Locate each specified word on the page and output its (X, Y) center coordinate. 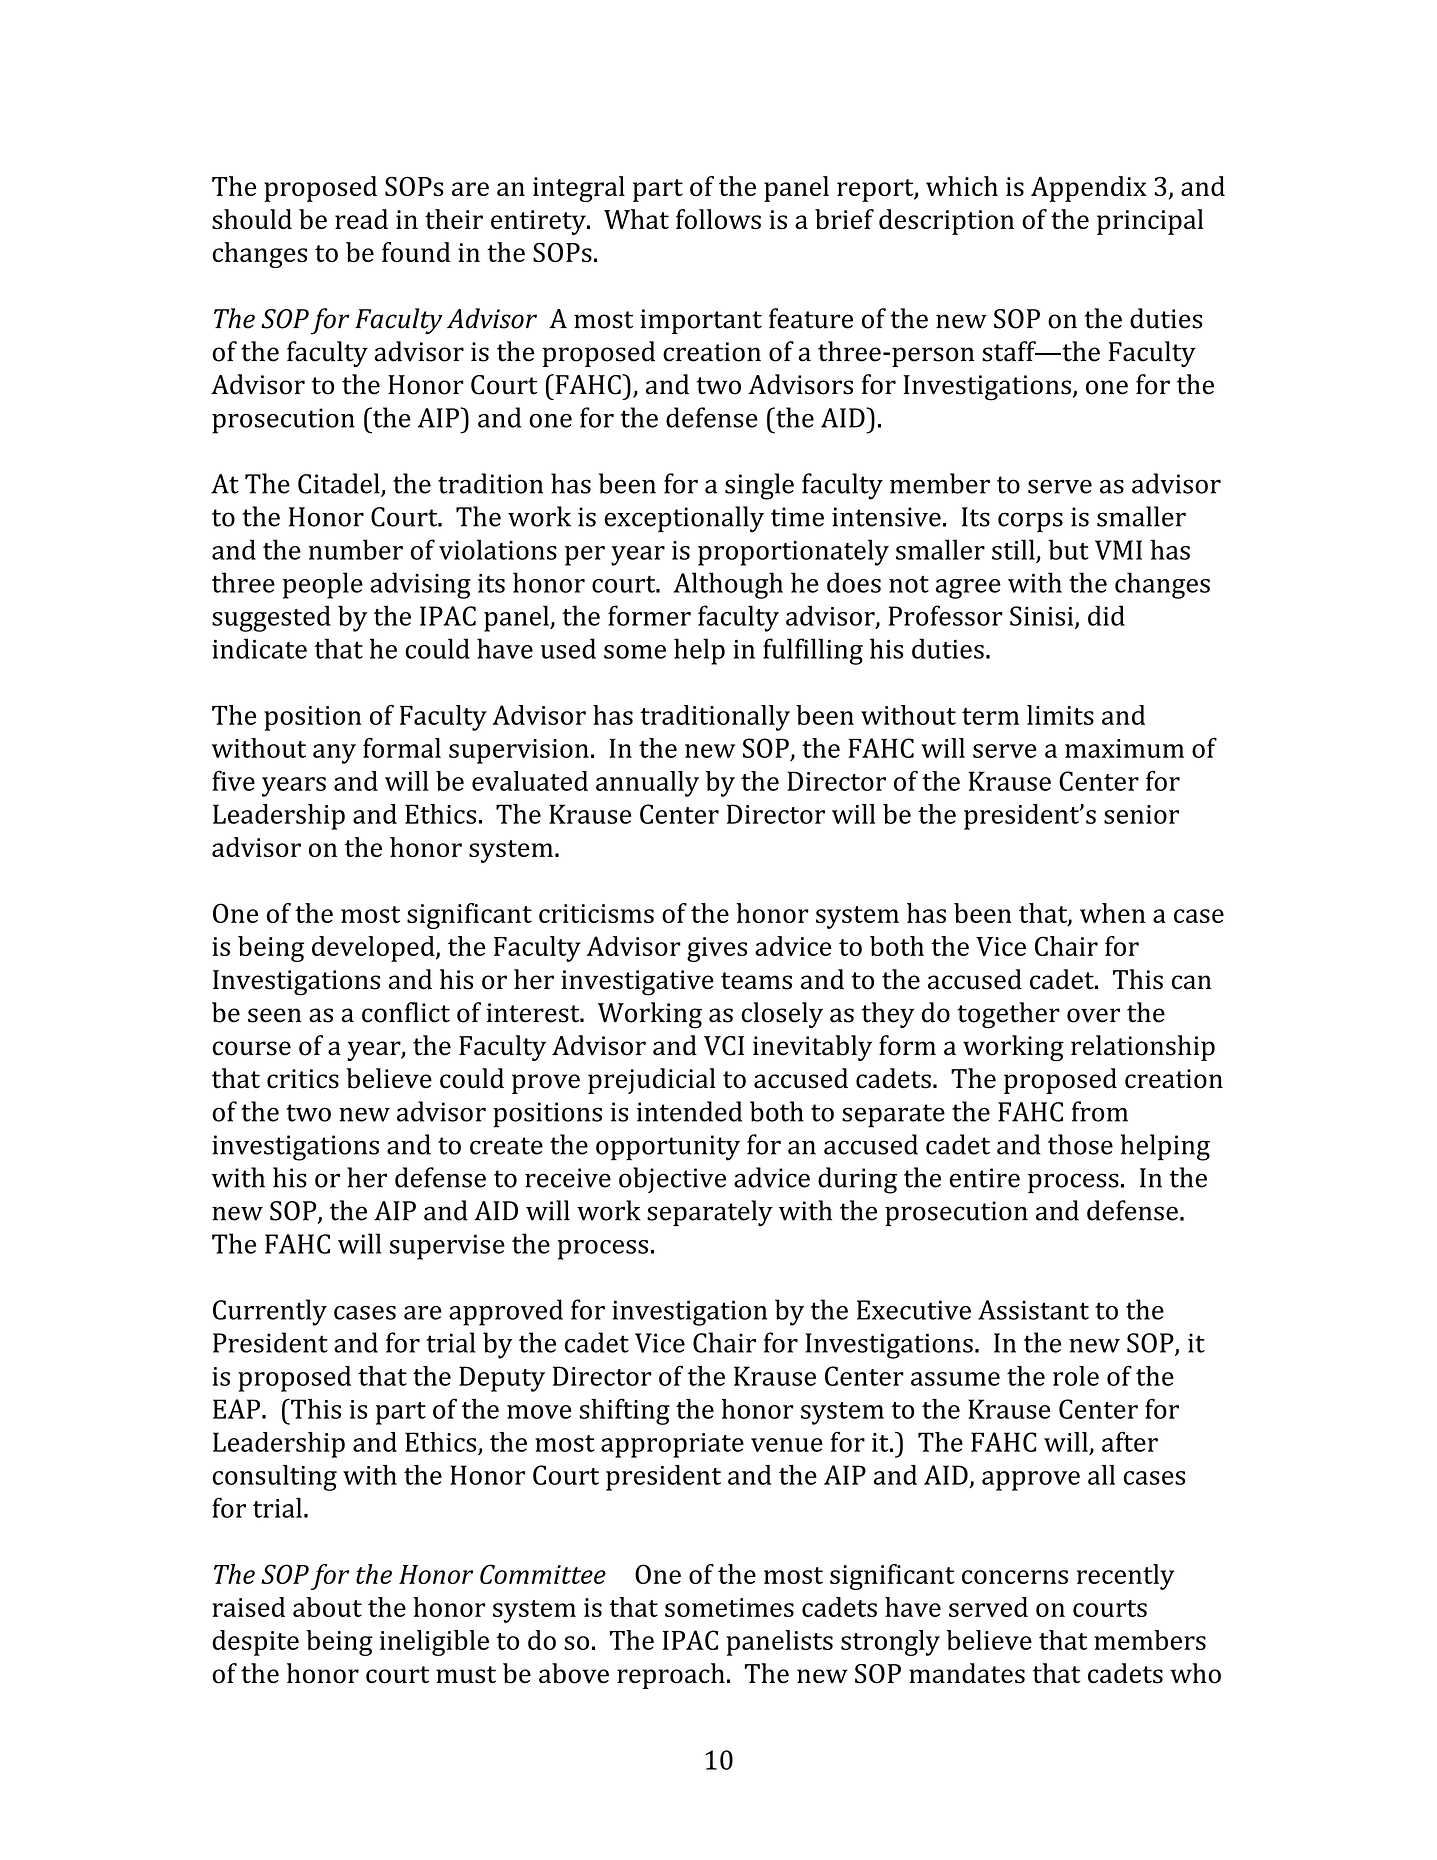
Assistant (1033, 1310)
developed (374, 949)
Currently (270, 1312)
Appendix (1089, 189)
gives (717, 949)
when (1113, 913)
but (1069, 549)
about (327, 1607)
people (323, 585)
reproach (671, 1676)
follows (718, 219)
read (361, 219)
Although (728, 585)
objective (672, 1180)
